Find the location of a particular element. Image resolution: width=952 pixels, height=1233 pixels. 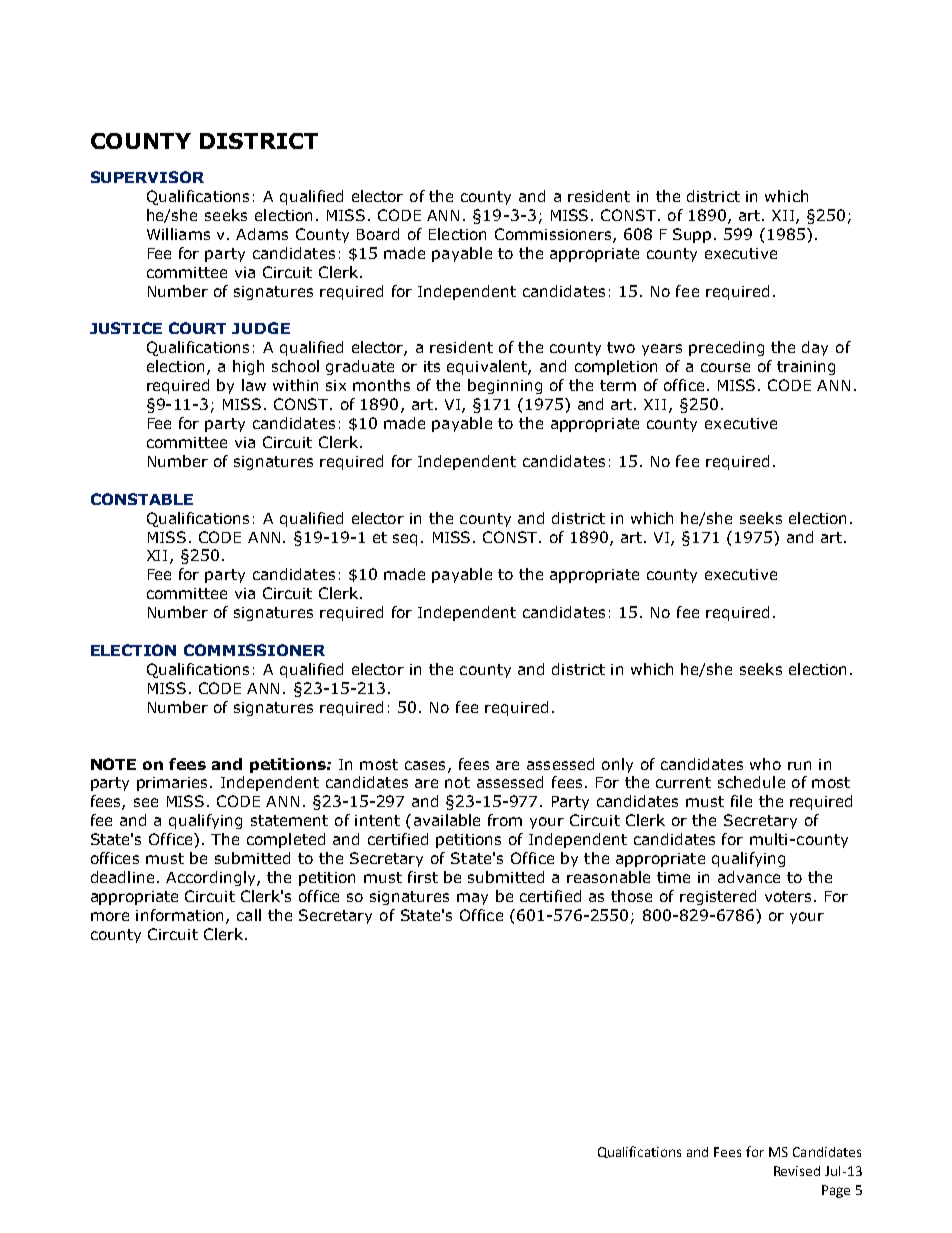

Supp is located at coordinates (692, 235).
